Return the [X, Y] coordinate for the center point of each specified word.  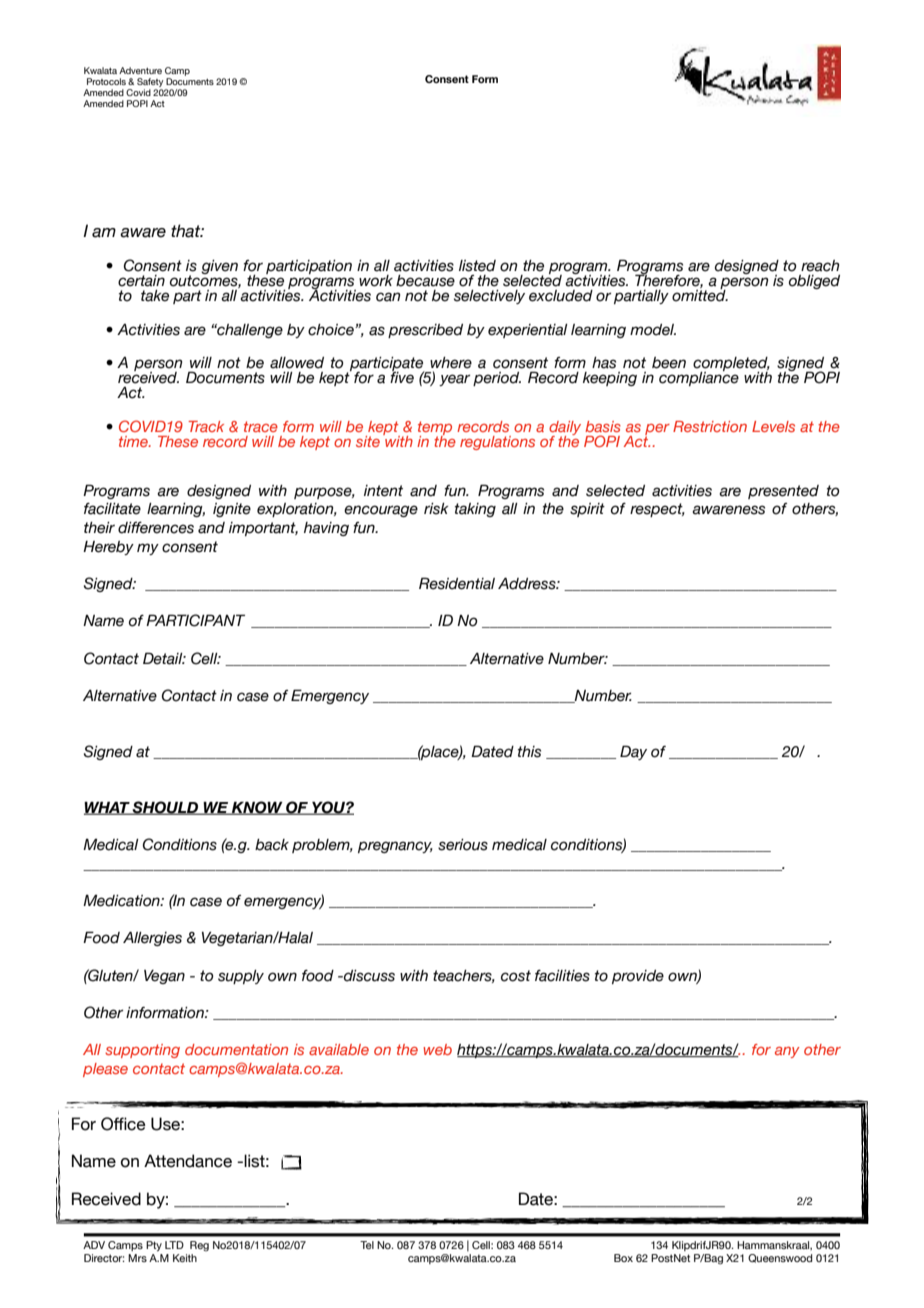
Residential [457, 583]
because [425, 281]
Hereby [108, 548]
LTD [174, 1245]
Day [633, 752]
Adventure [140, 70]
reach [820, 266]
